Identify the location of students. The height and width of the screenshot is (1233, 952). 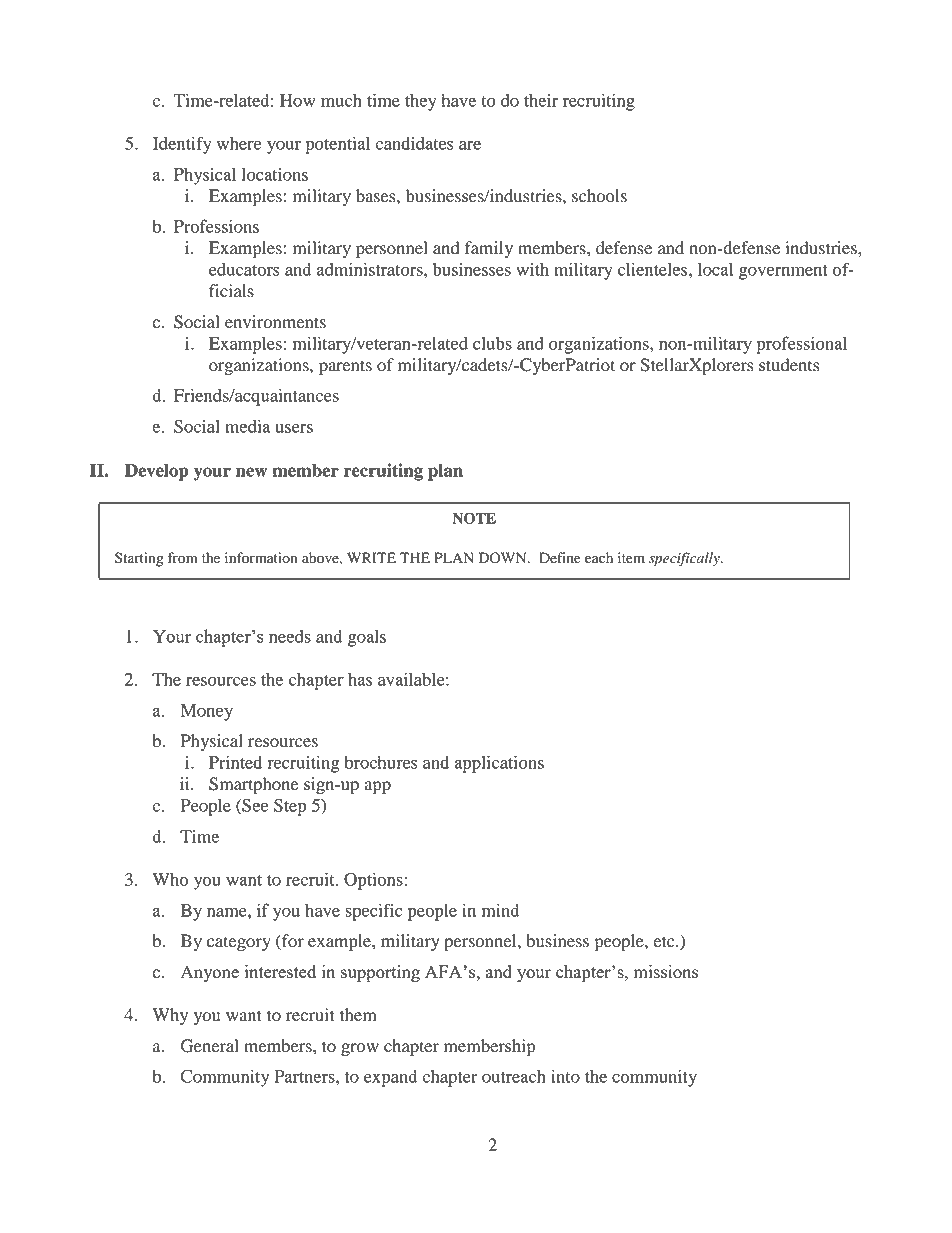
(789, 365).
